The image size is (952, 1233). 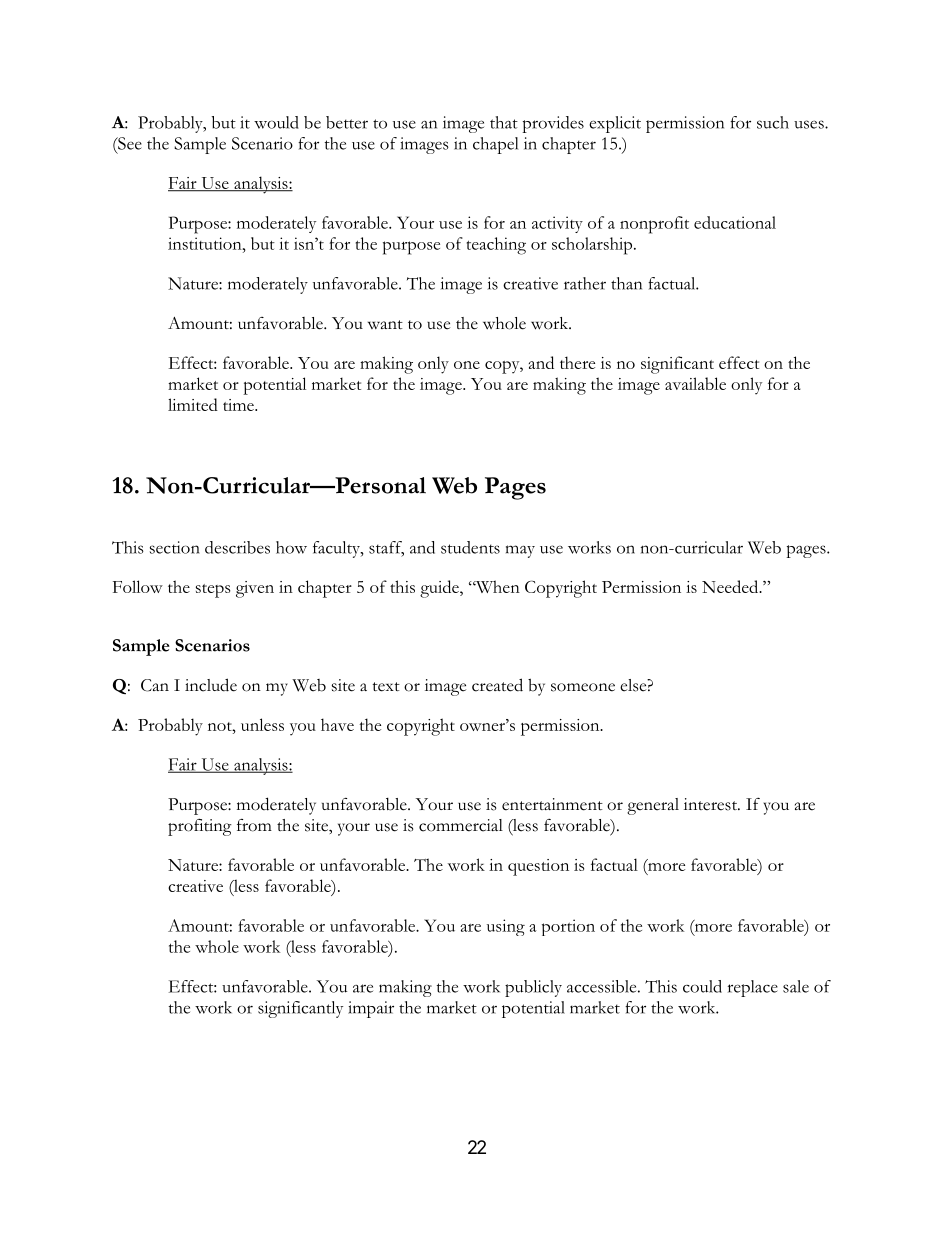 What do you see at coordinates (504, 122) in the document?
I see `that` at bounding box center [504, 122].
